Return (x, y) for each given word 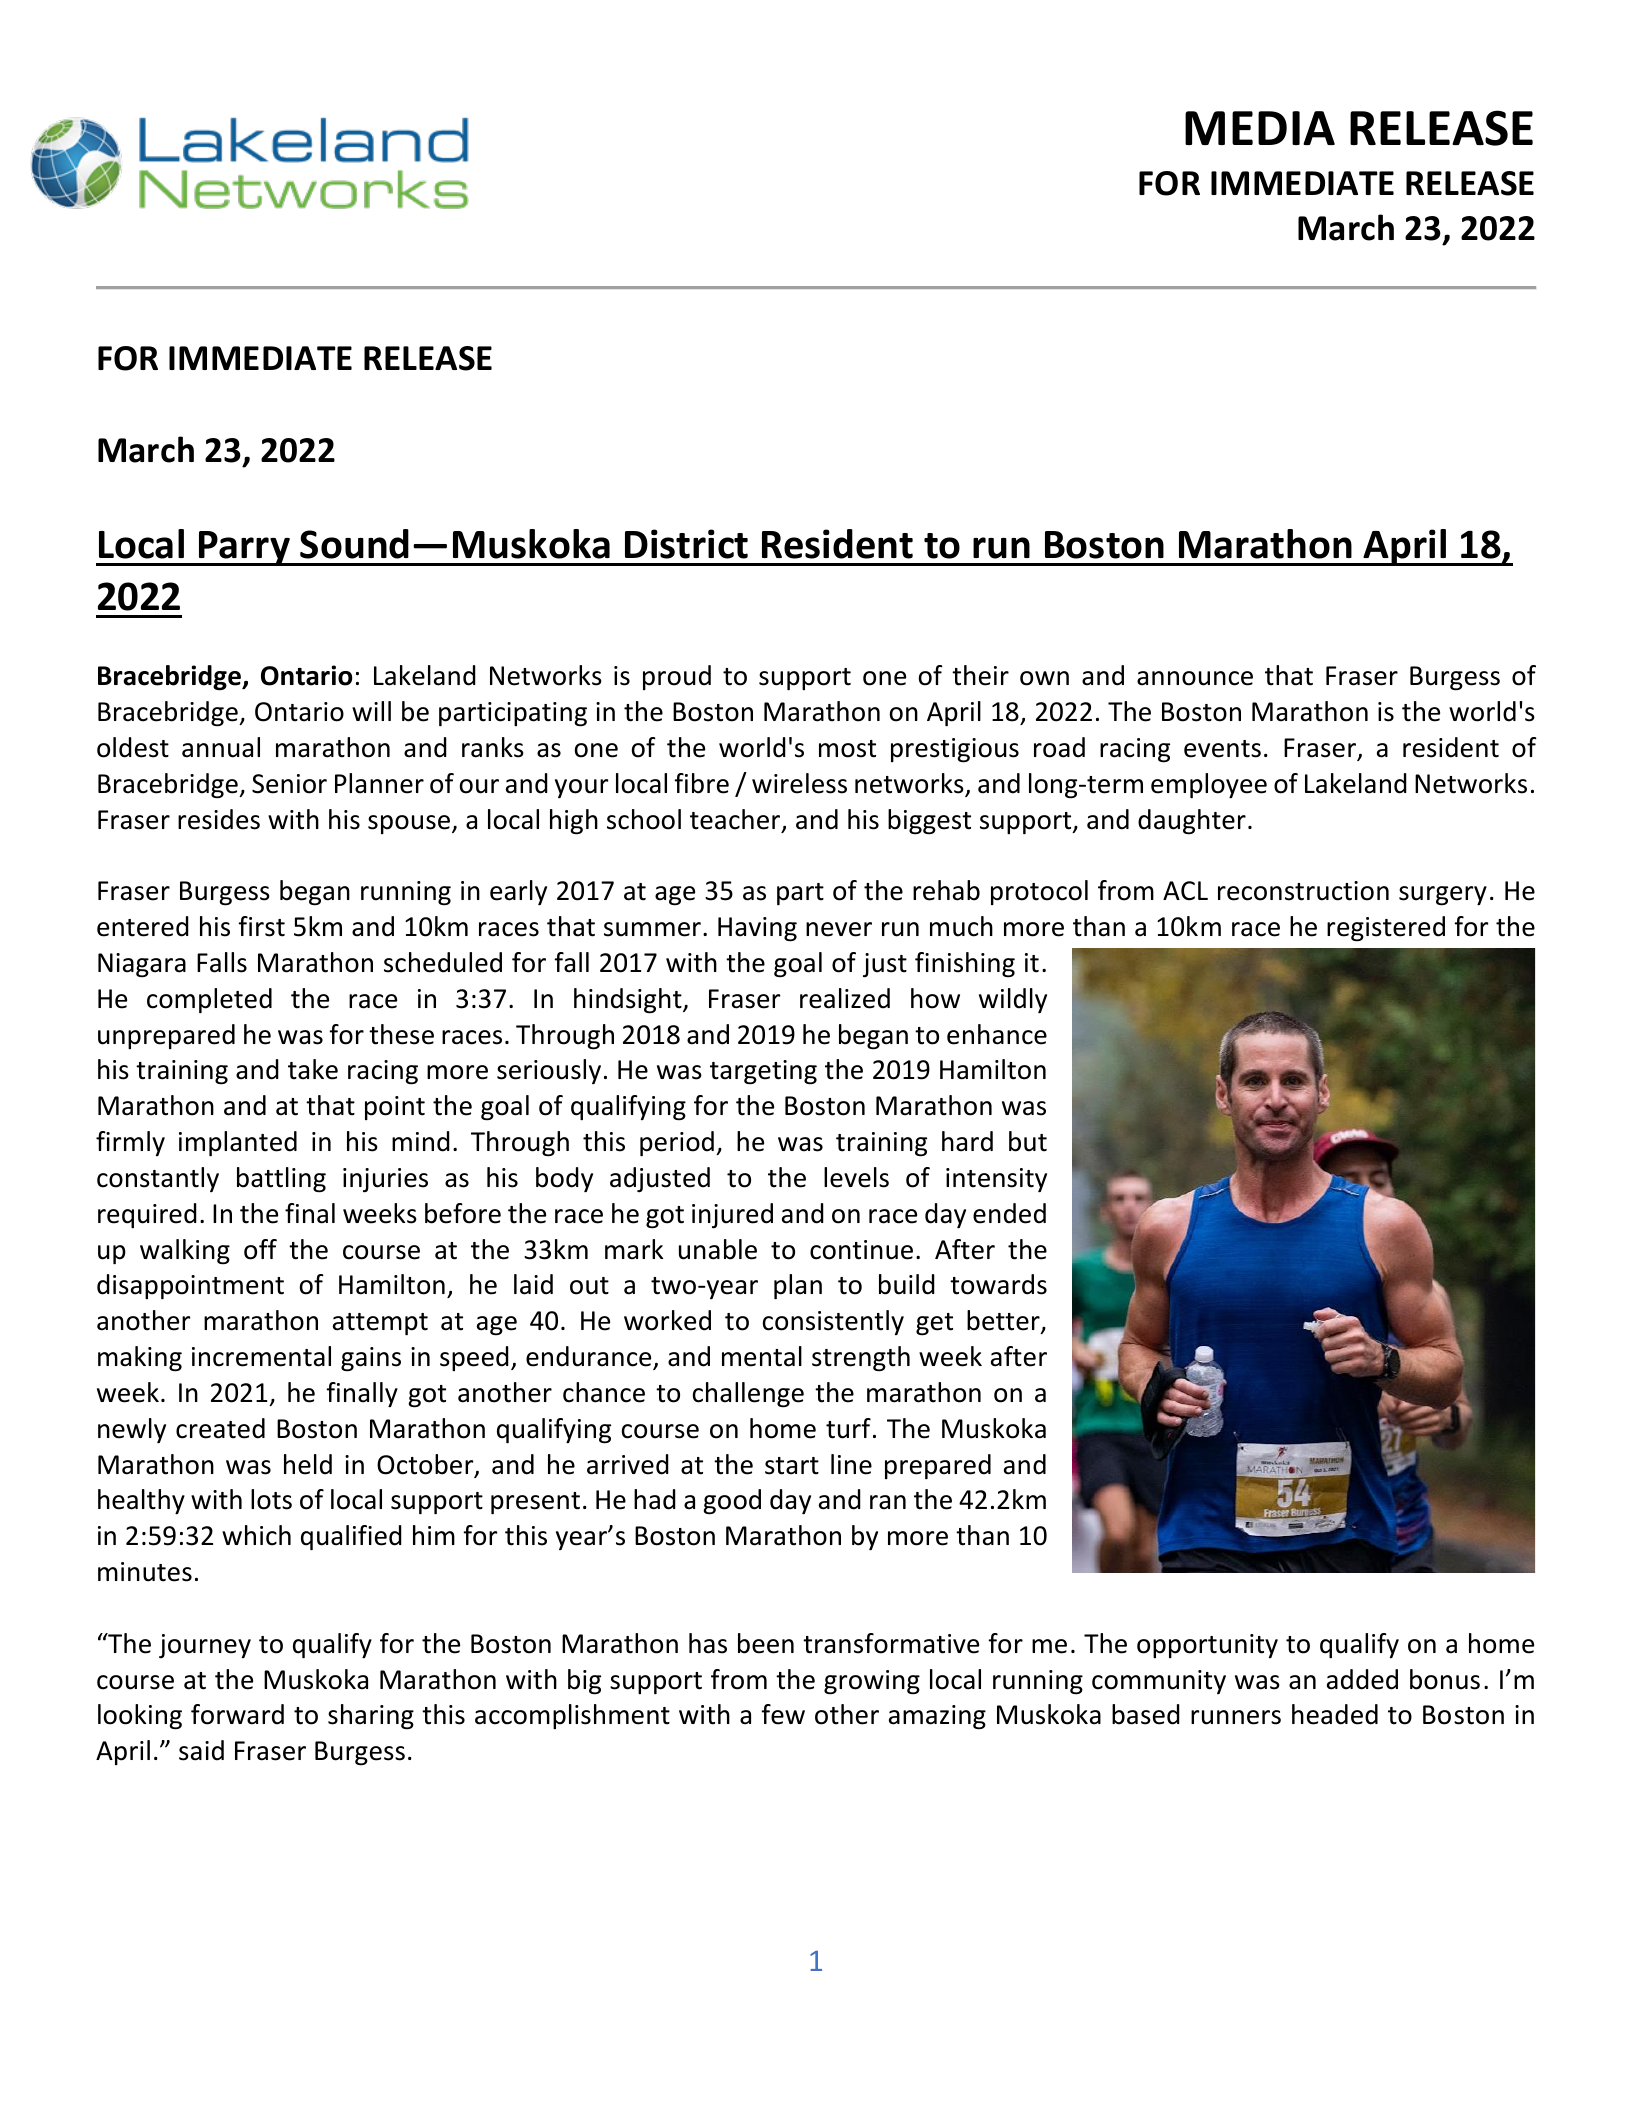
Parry (244, 548)
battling (281, 1180)
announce (1195, 678)
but (1028, 1141)
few (783, 1714)
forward (237, 1714)
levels (856, 1177)
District (686, 544)
